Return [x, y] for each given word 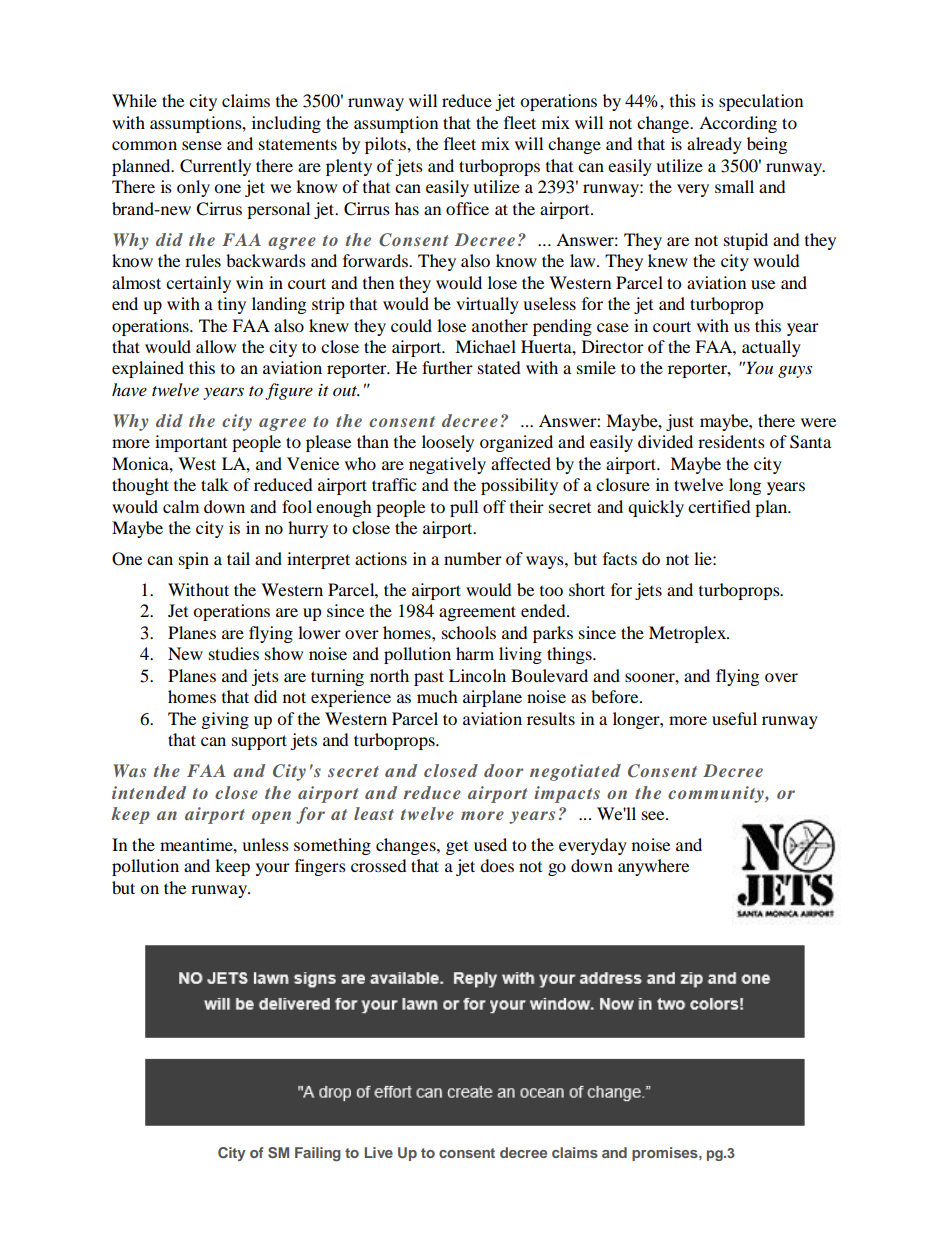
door [503, 770]
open [271, 817]
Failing [318, 1154]
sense [202, 145]
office [467, 208]
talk [215, 484]
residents [731, 441]
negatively [447, 465]
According [738, 124]
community [717, 794]
